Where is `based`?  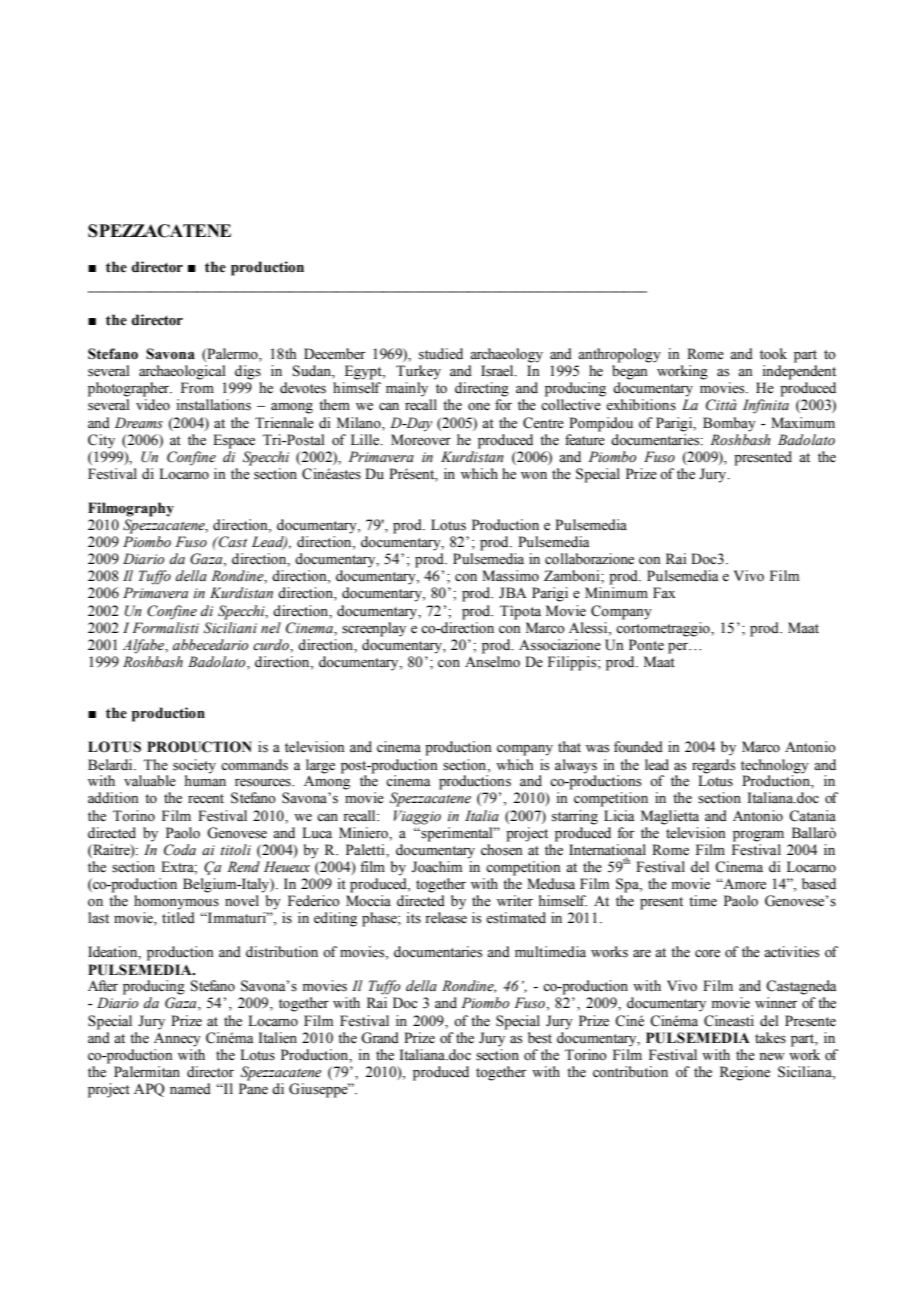 based is located at coordinates (819, 884).
